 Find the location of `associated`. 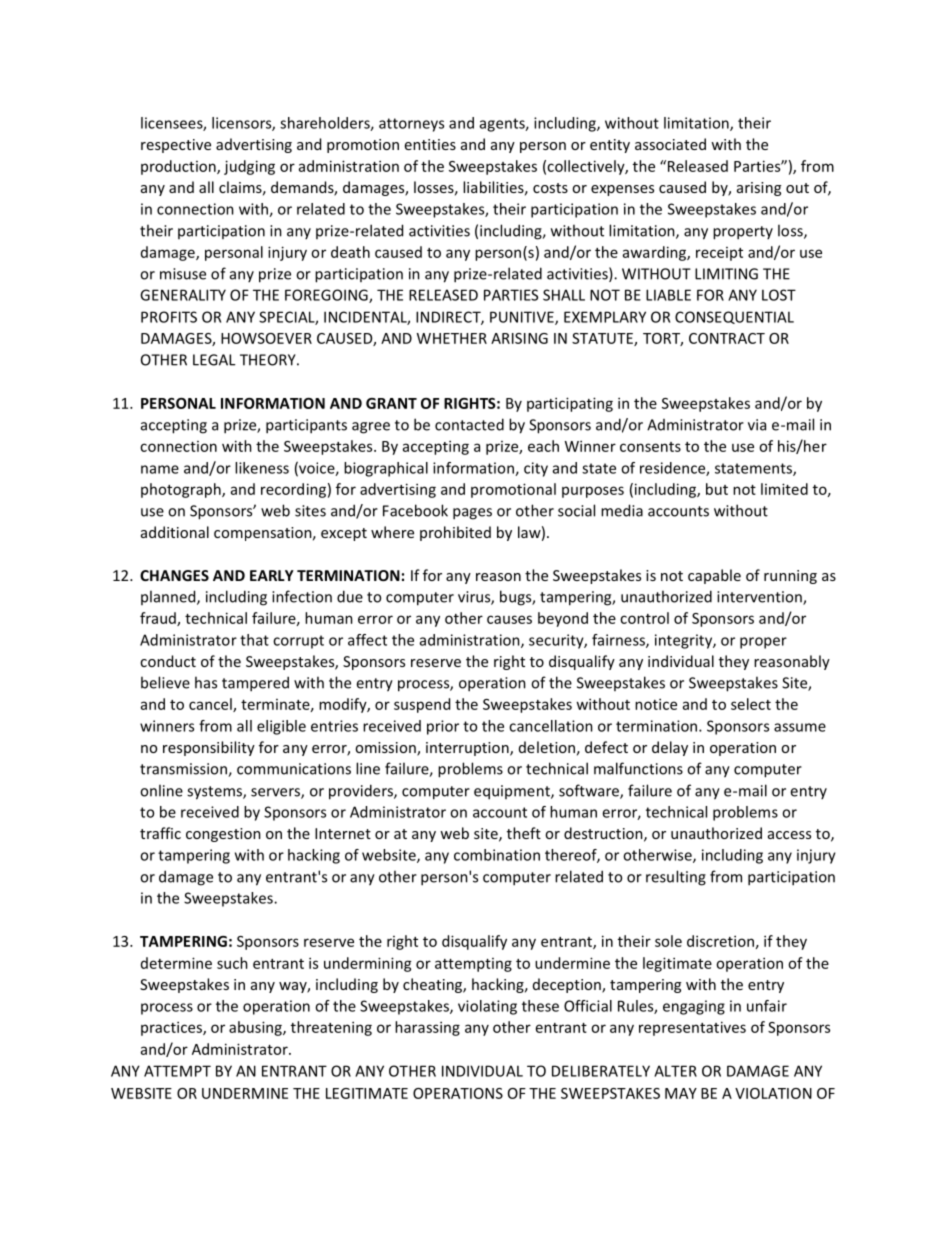

associated is located at coordinates (670, 144).
